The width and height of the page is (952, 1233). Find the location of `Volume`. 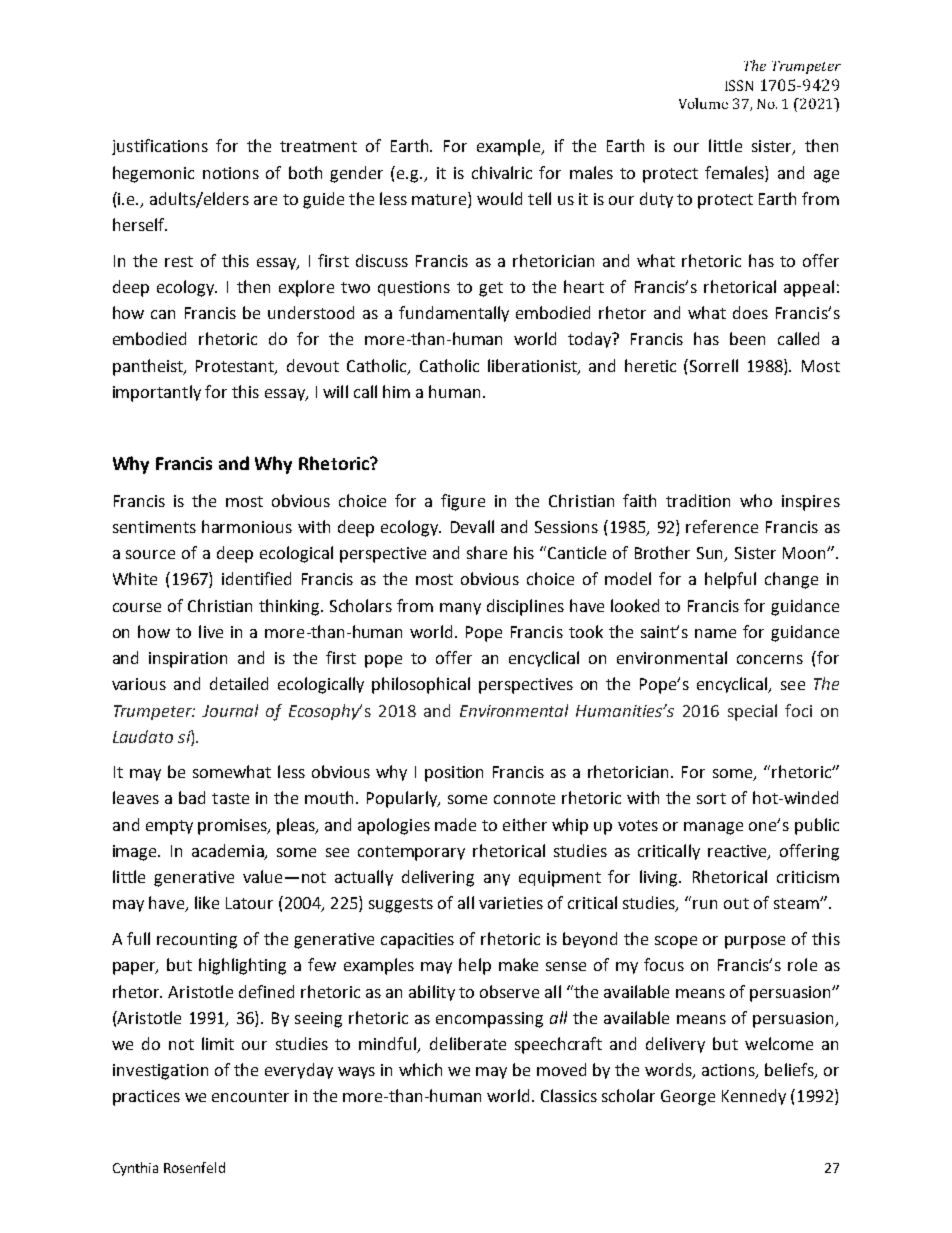

Volume is located at coordinates (703, 103).
